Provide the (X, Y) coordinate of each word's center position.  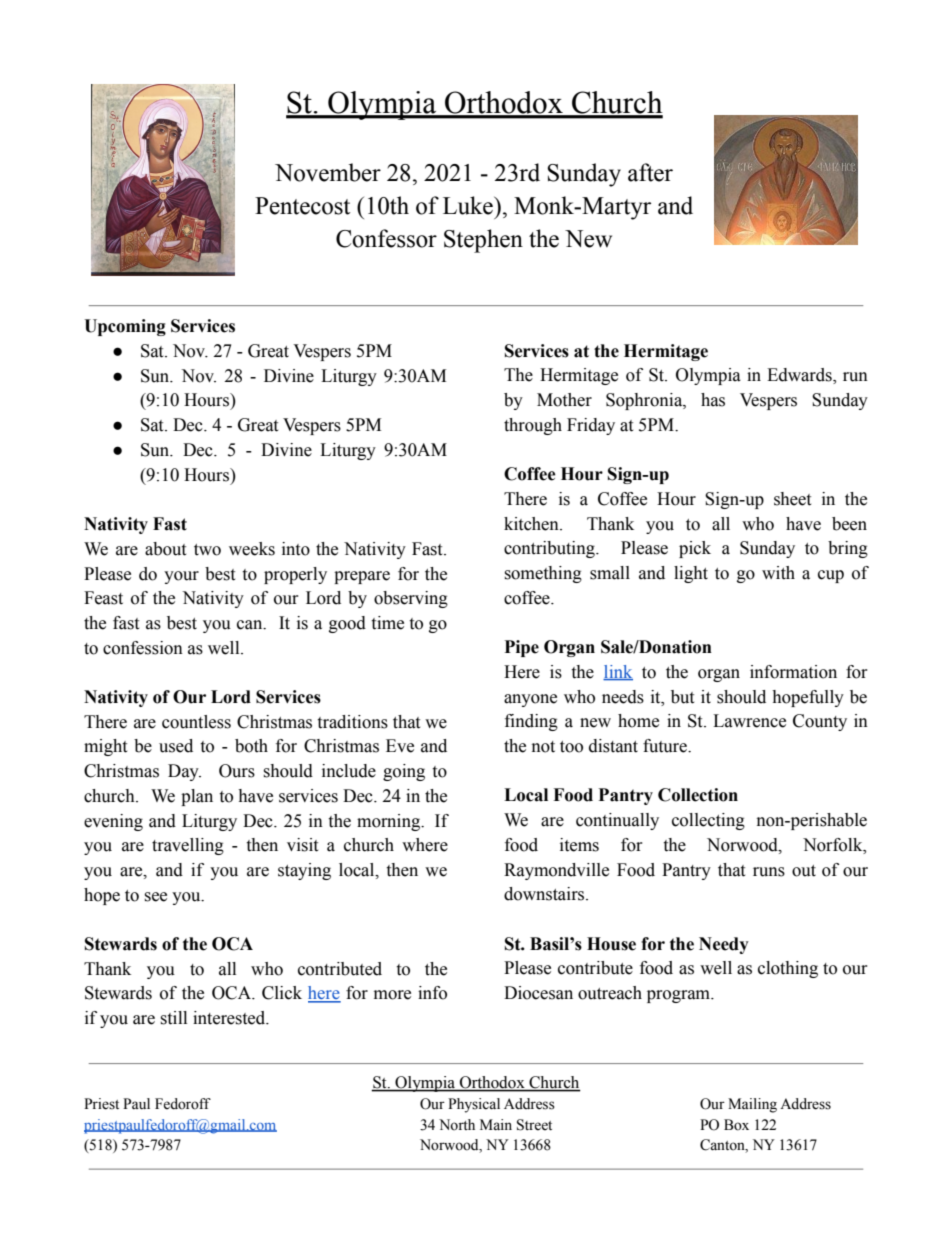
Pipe (522, 648)
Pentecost (302, 206)
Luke (469, 205)
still (173, 1018)
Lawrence (749, 721)
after (650, 172)
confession (143, 648)
